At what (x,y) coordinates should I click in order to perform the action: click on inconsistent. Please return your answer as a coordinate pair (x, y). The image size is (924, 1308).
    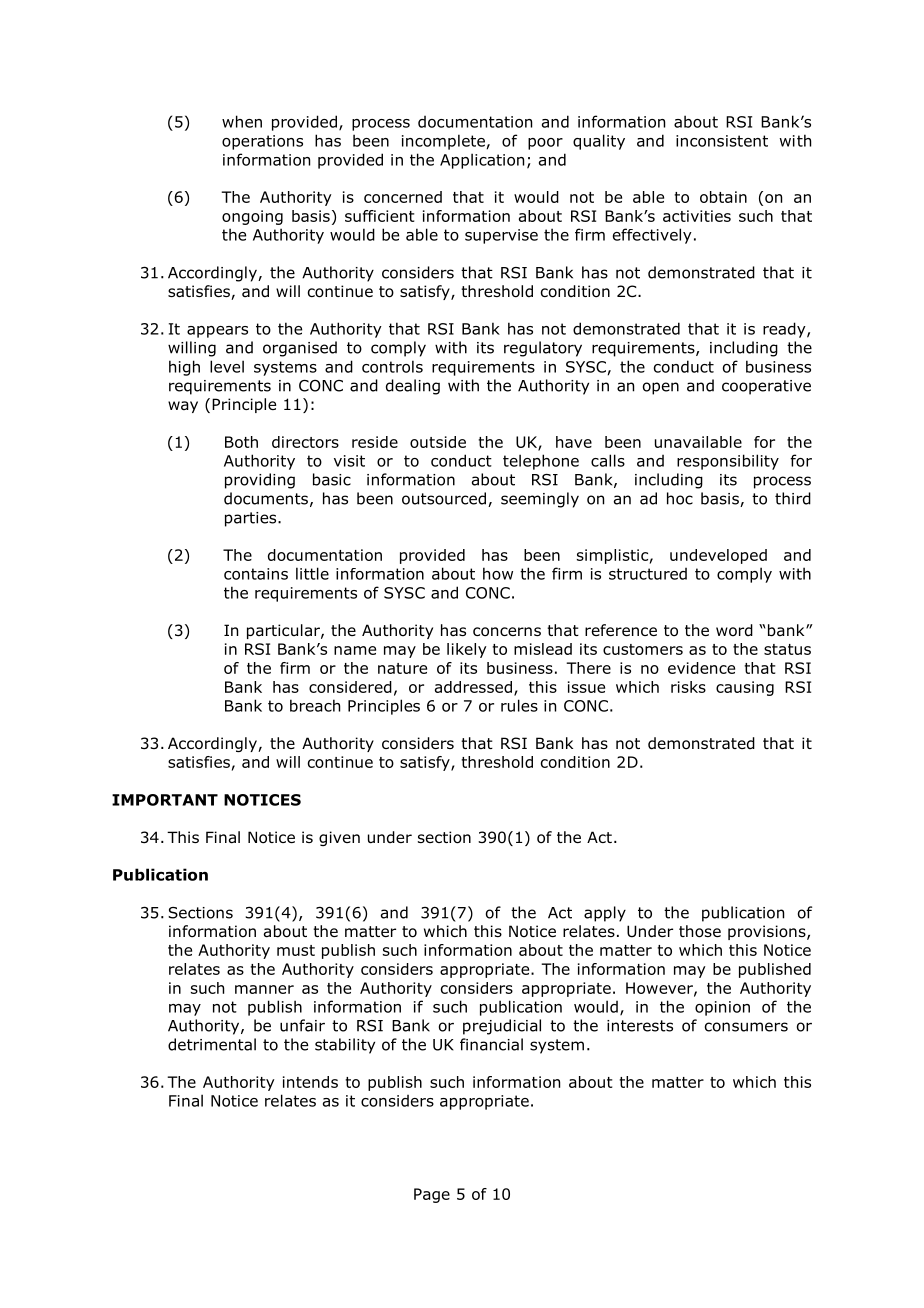
    Looking at the image, I should click on (722, 141).
